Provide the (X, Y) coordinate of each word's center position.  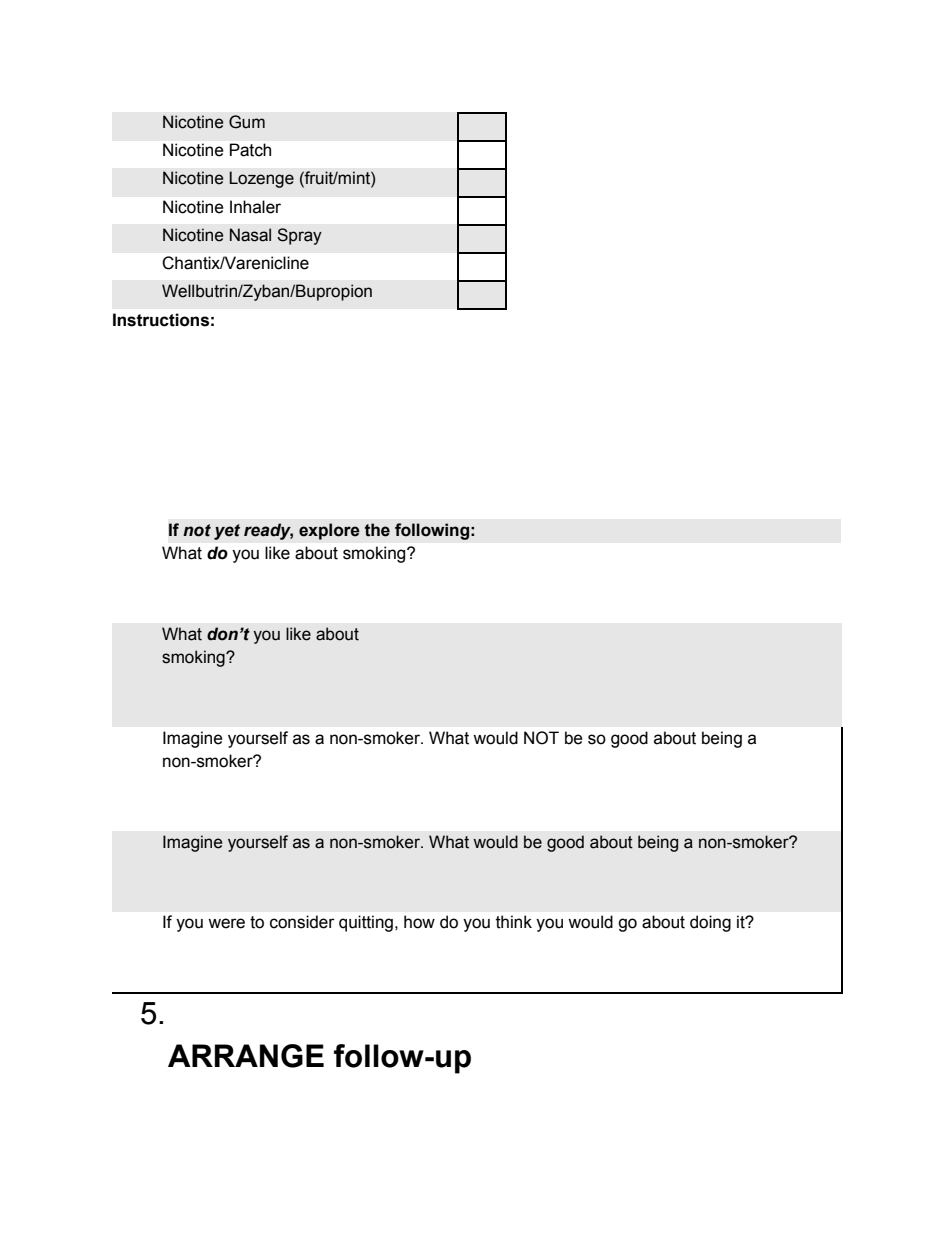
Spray (299, 236)
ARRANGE (246, 1056)
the (377, 530)
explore (329, 531)
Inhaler (255, 207)
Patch (250, 150)
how (419, 922)
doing (710, 923)
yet (227, 532)
